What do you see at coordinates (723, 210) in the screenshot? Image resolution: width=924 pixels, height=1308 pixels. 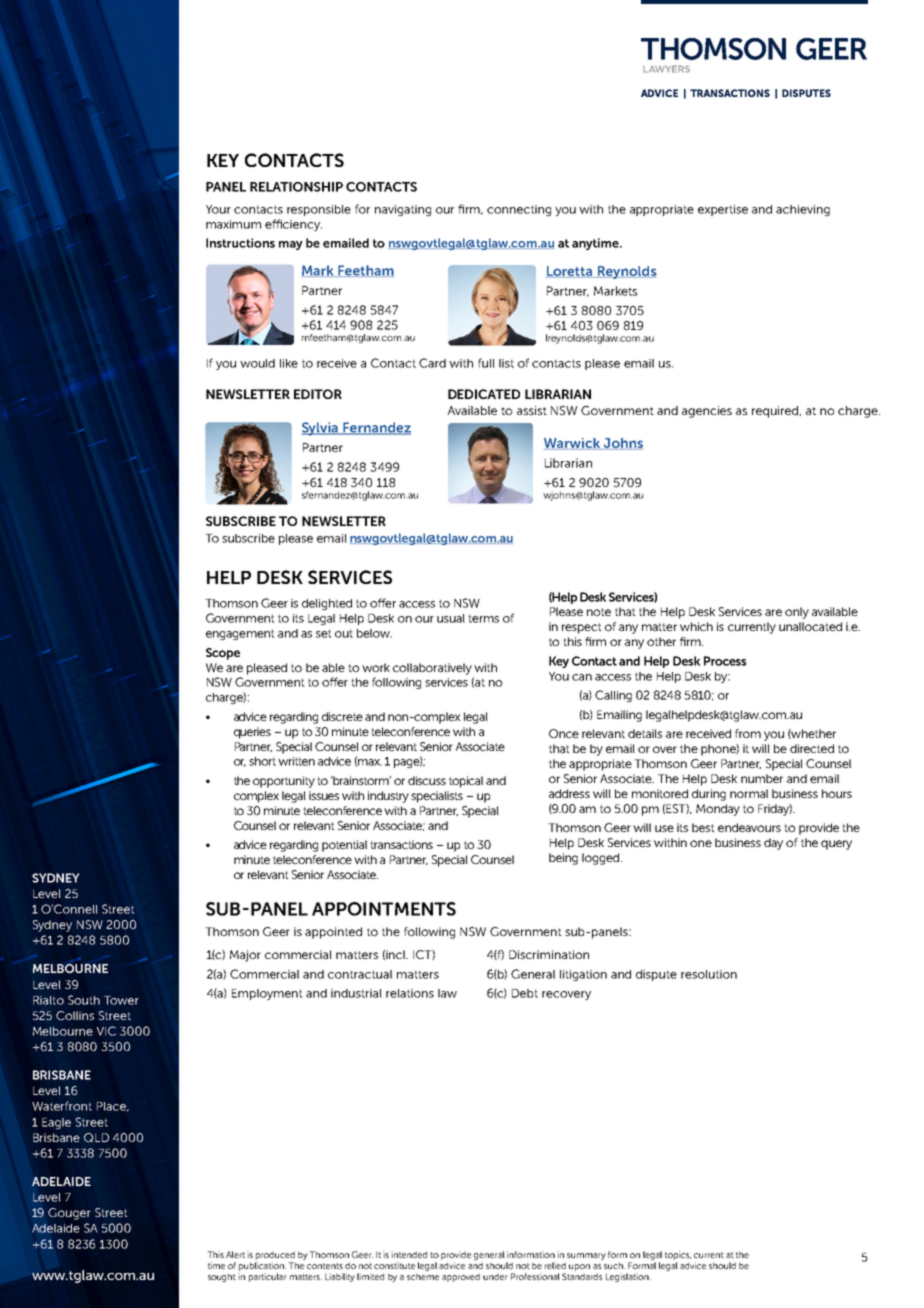 I see `expertise` at bounding box center [723, 210].
